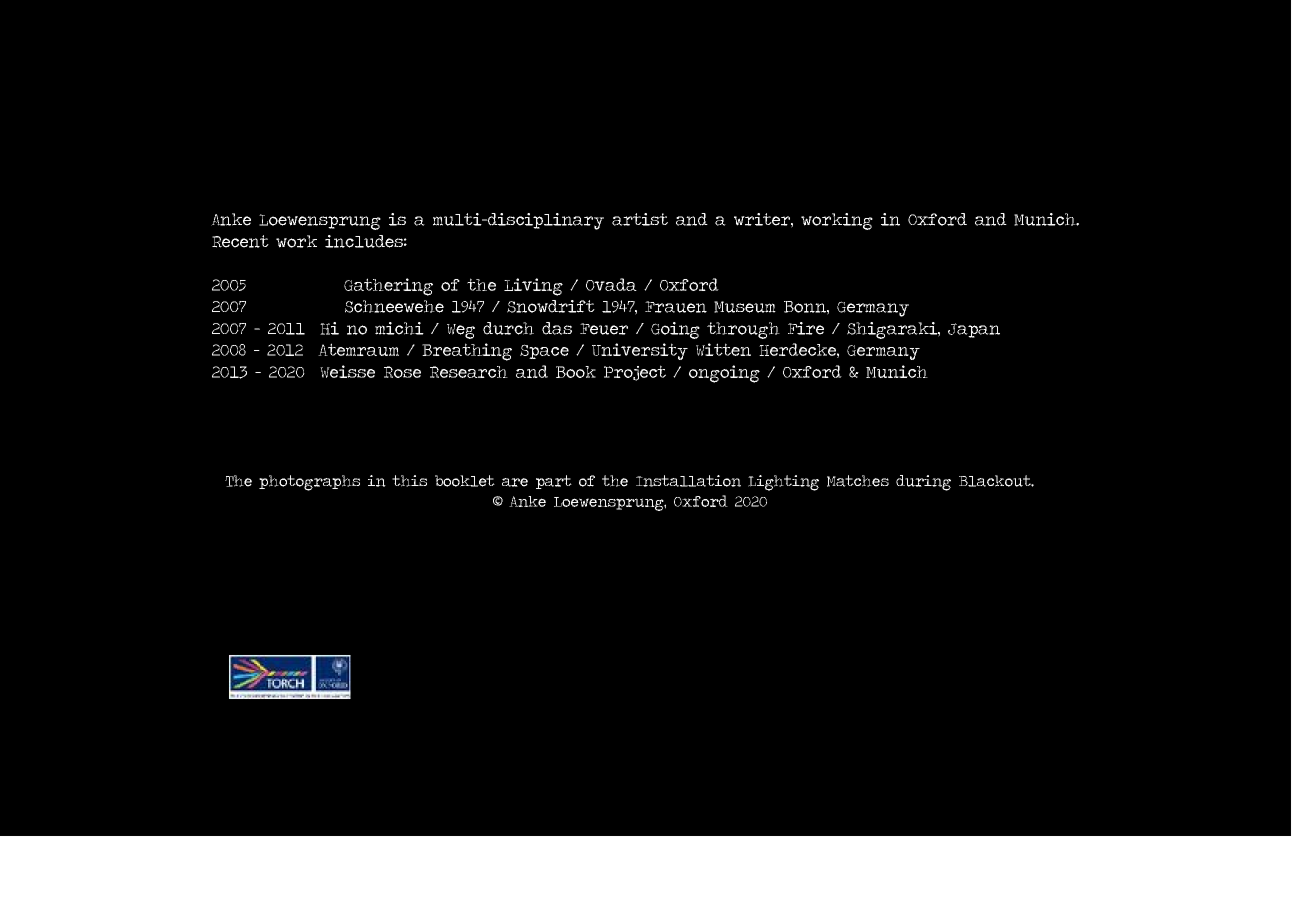 This page has width=1308, height=924. What do you see at coordinates (467, 352) in the page?
I see `Breathing` at bounding box center [467, 352].
